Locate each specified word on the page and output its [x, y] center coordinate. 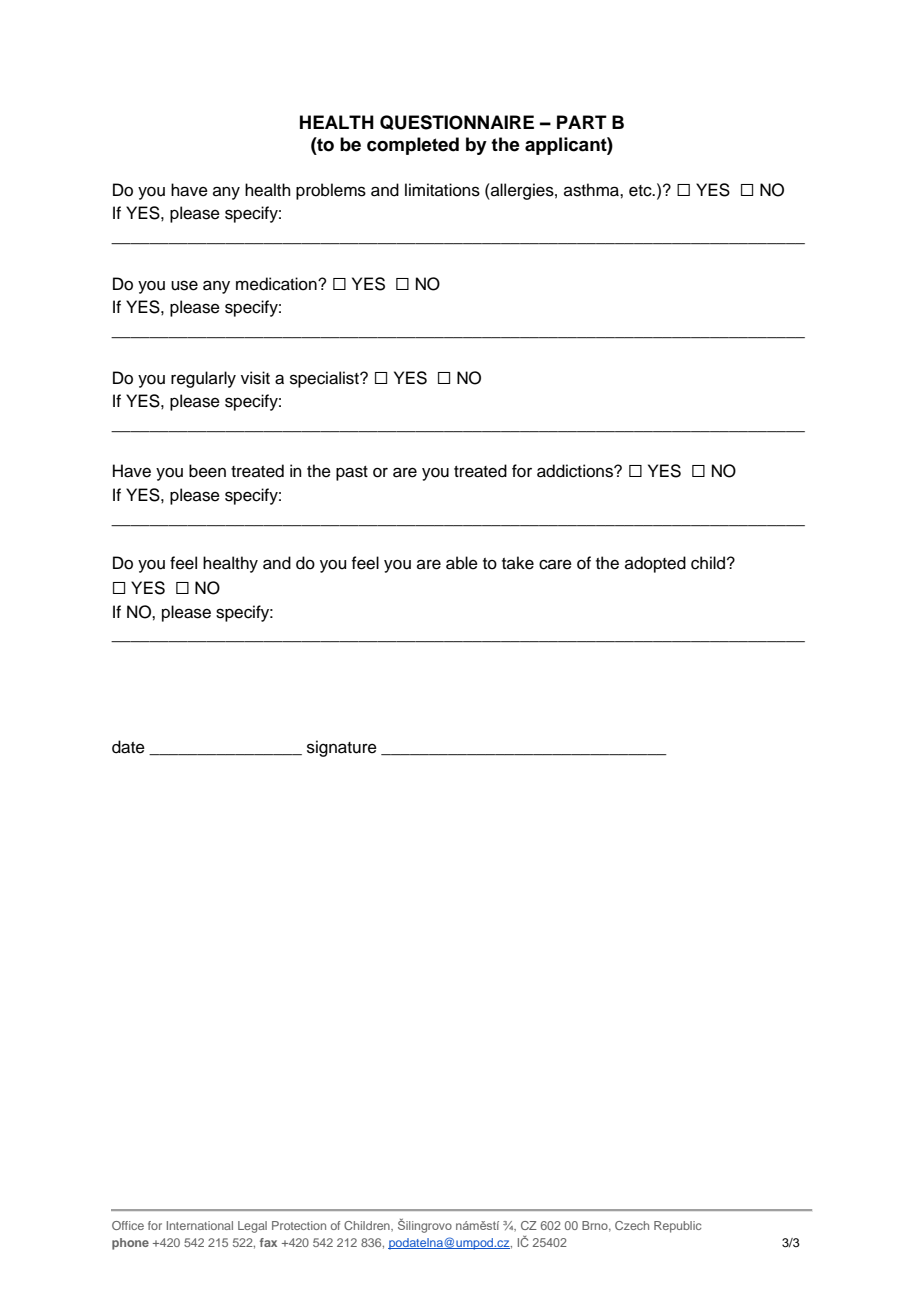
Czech [632, 1225]
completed [413, 146]
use [184, 285]
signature [342, 748]
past [352, 473]
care [555, 564]
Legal [252, 1227]
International [200, 1225]
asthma [592, 190]
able [462, 563]
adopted [655, 564]
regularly [203, 379]
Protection [299, 1225]
